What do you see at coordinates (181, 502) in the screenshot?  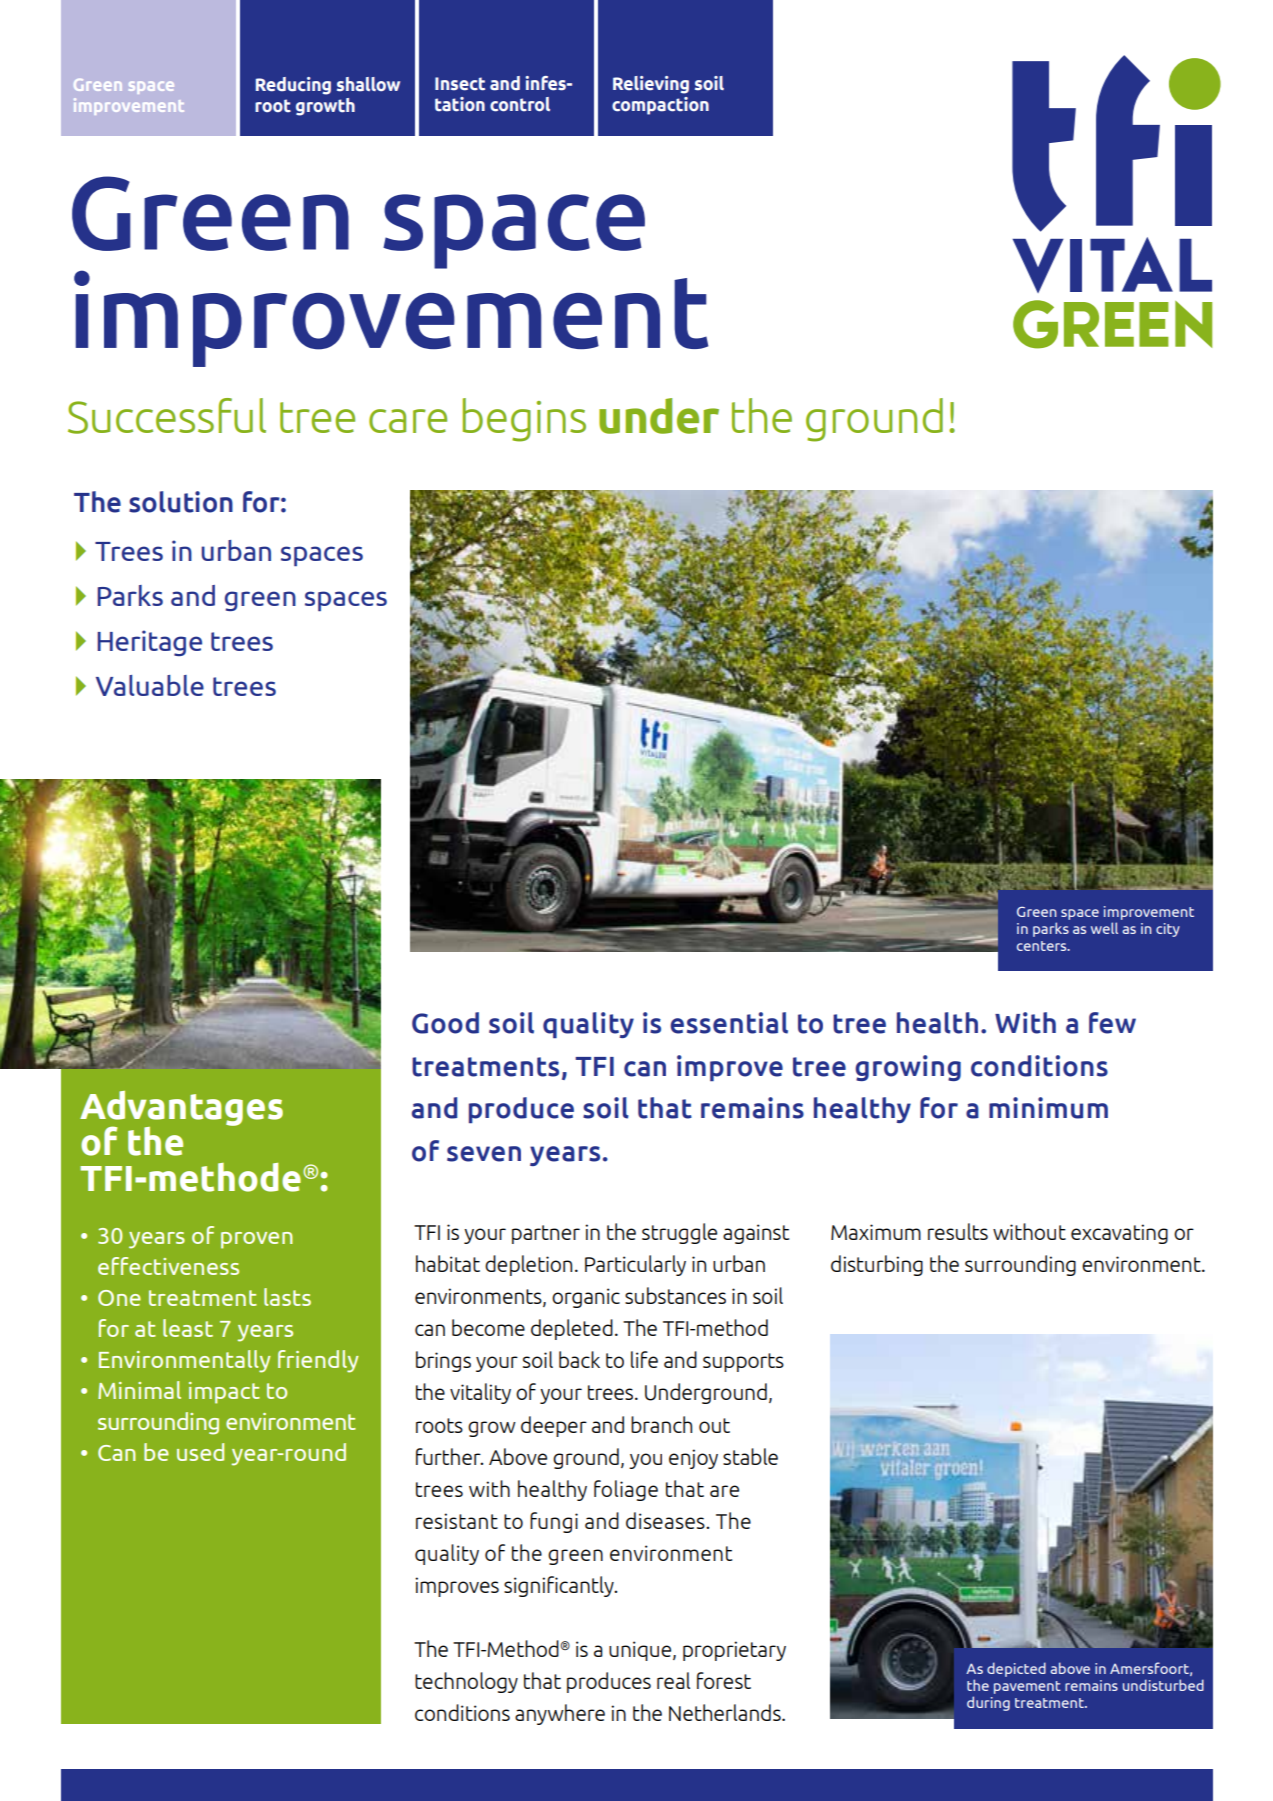 I see `solution` at bounding box center [181, 502].
